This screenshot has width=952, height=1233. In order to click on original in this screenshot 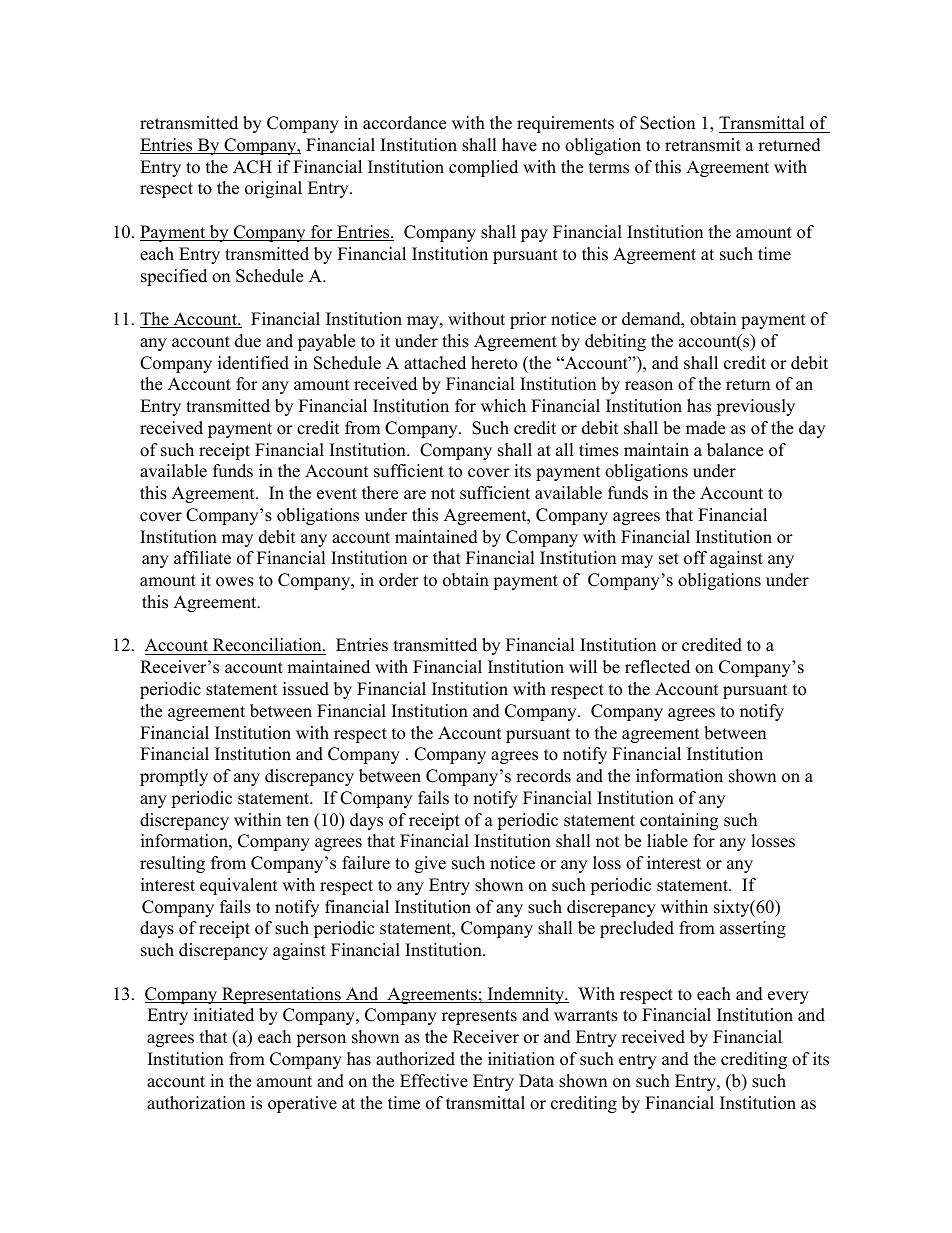, I will do `click(273, 189)`.
